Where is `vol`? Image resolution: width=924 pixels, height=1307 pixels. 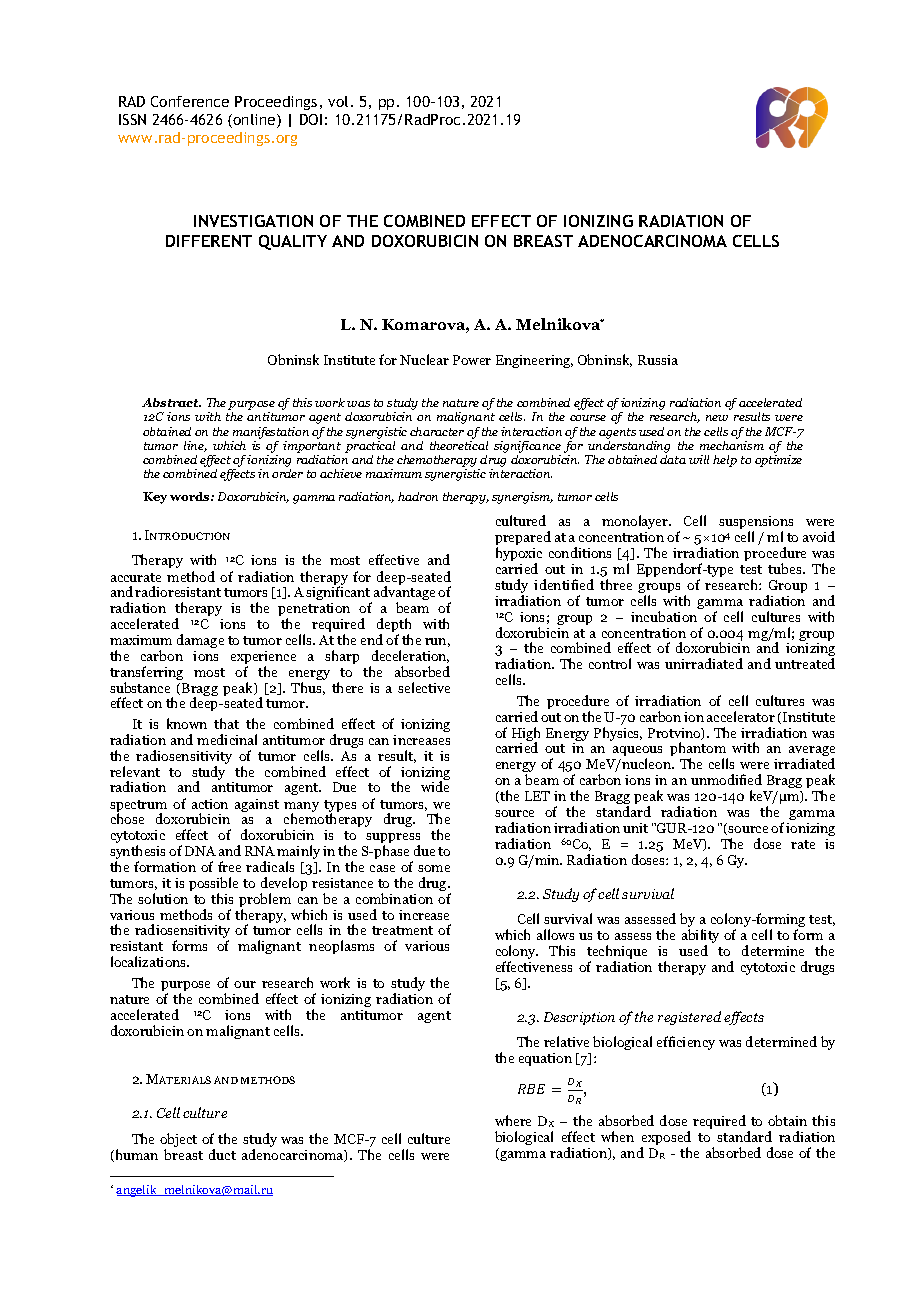 vol is located at coordinates (338, 101).
